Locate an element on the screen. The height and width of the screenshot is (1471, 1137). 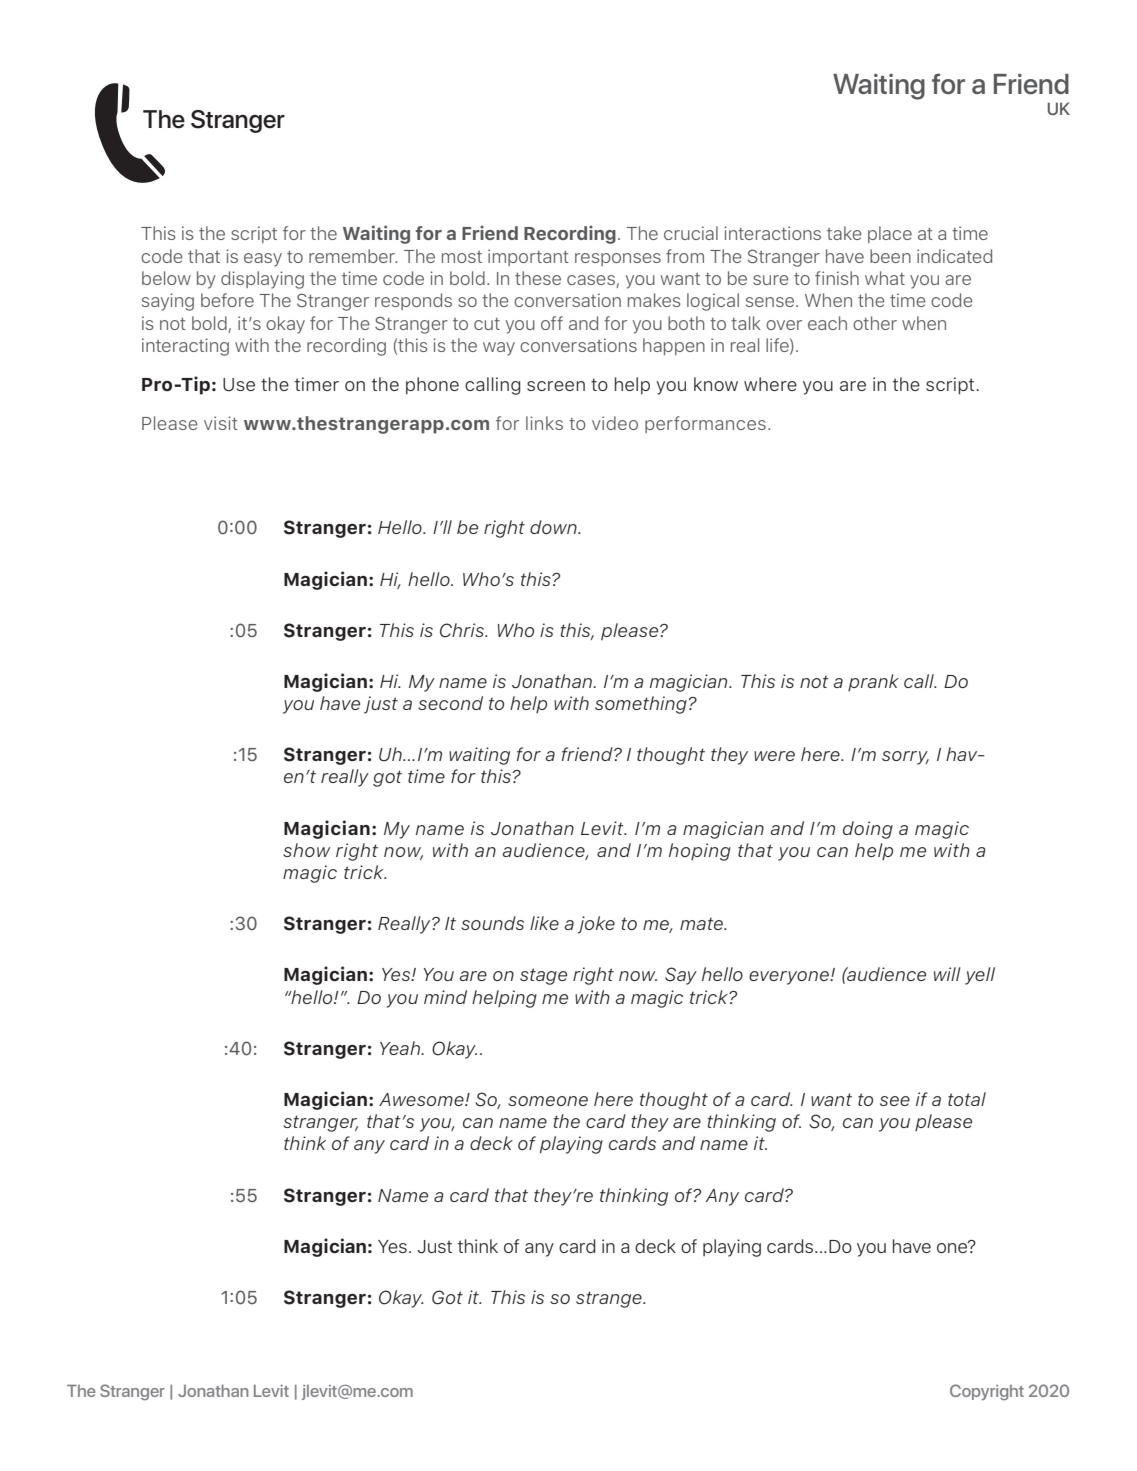
been is located at coordinates (890, 256).
